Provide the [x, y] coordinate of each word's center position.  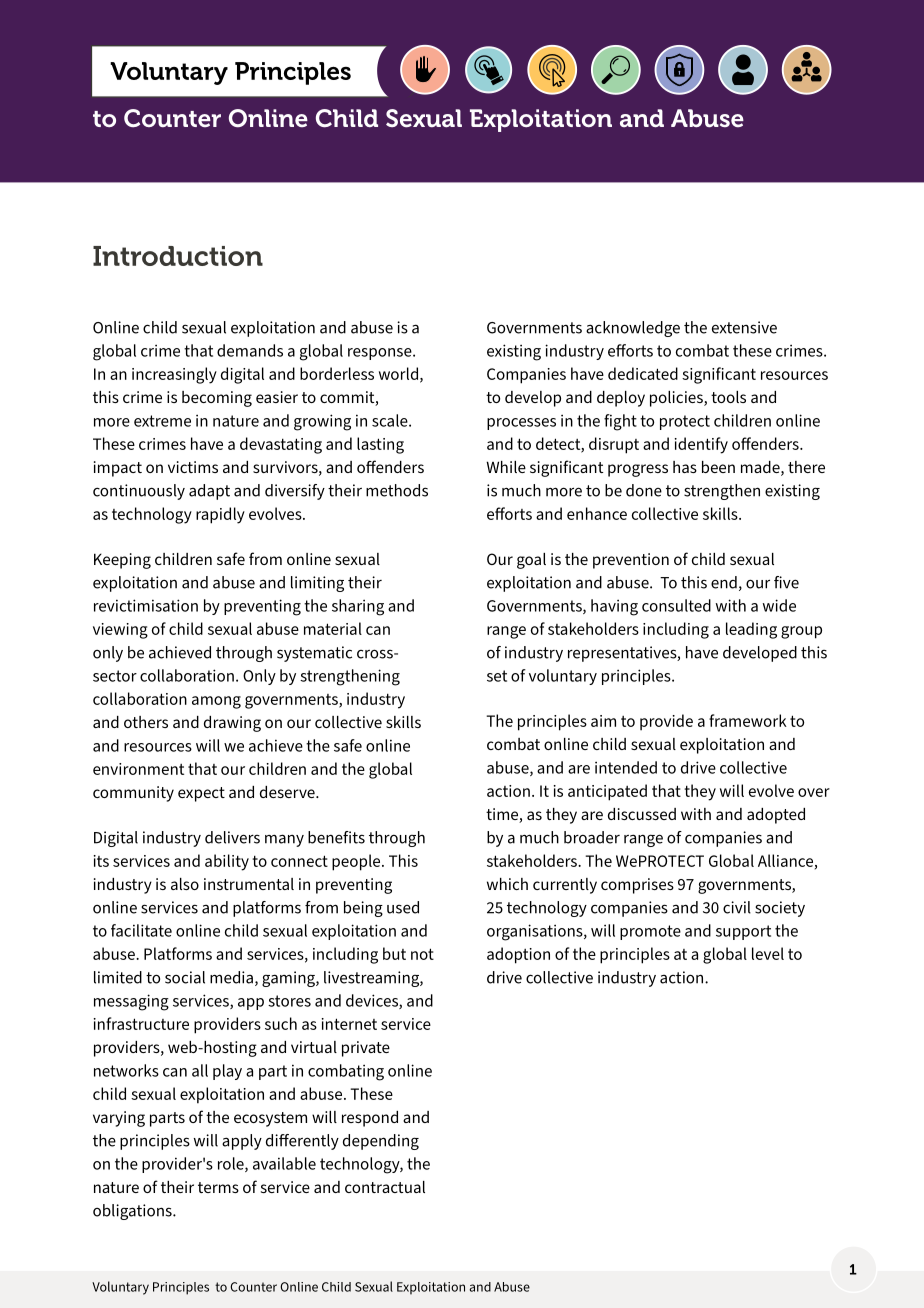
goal [531, 561]
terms [218, 1187]
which [507, 884]
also [185, 884]
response [381, 354]
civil [737, 907]
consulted [676, 605]
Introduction [178, 256]
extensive [744, 327]
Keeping [122, 561]
